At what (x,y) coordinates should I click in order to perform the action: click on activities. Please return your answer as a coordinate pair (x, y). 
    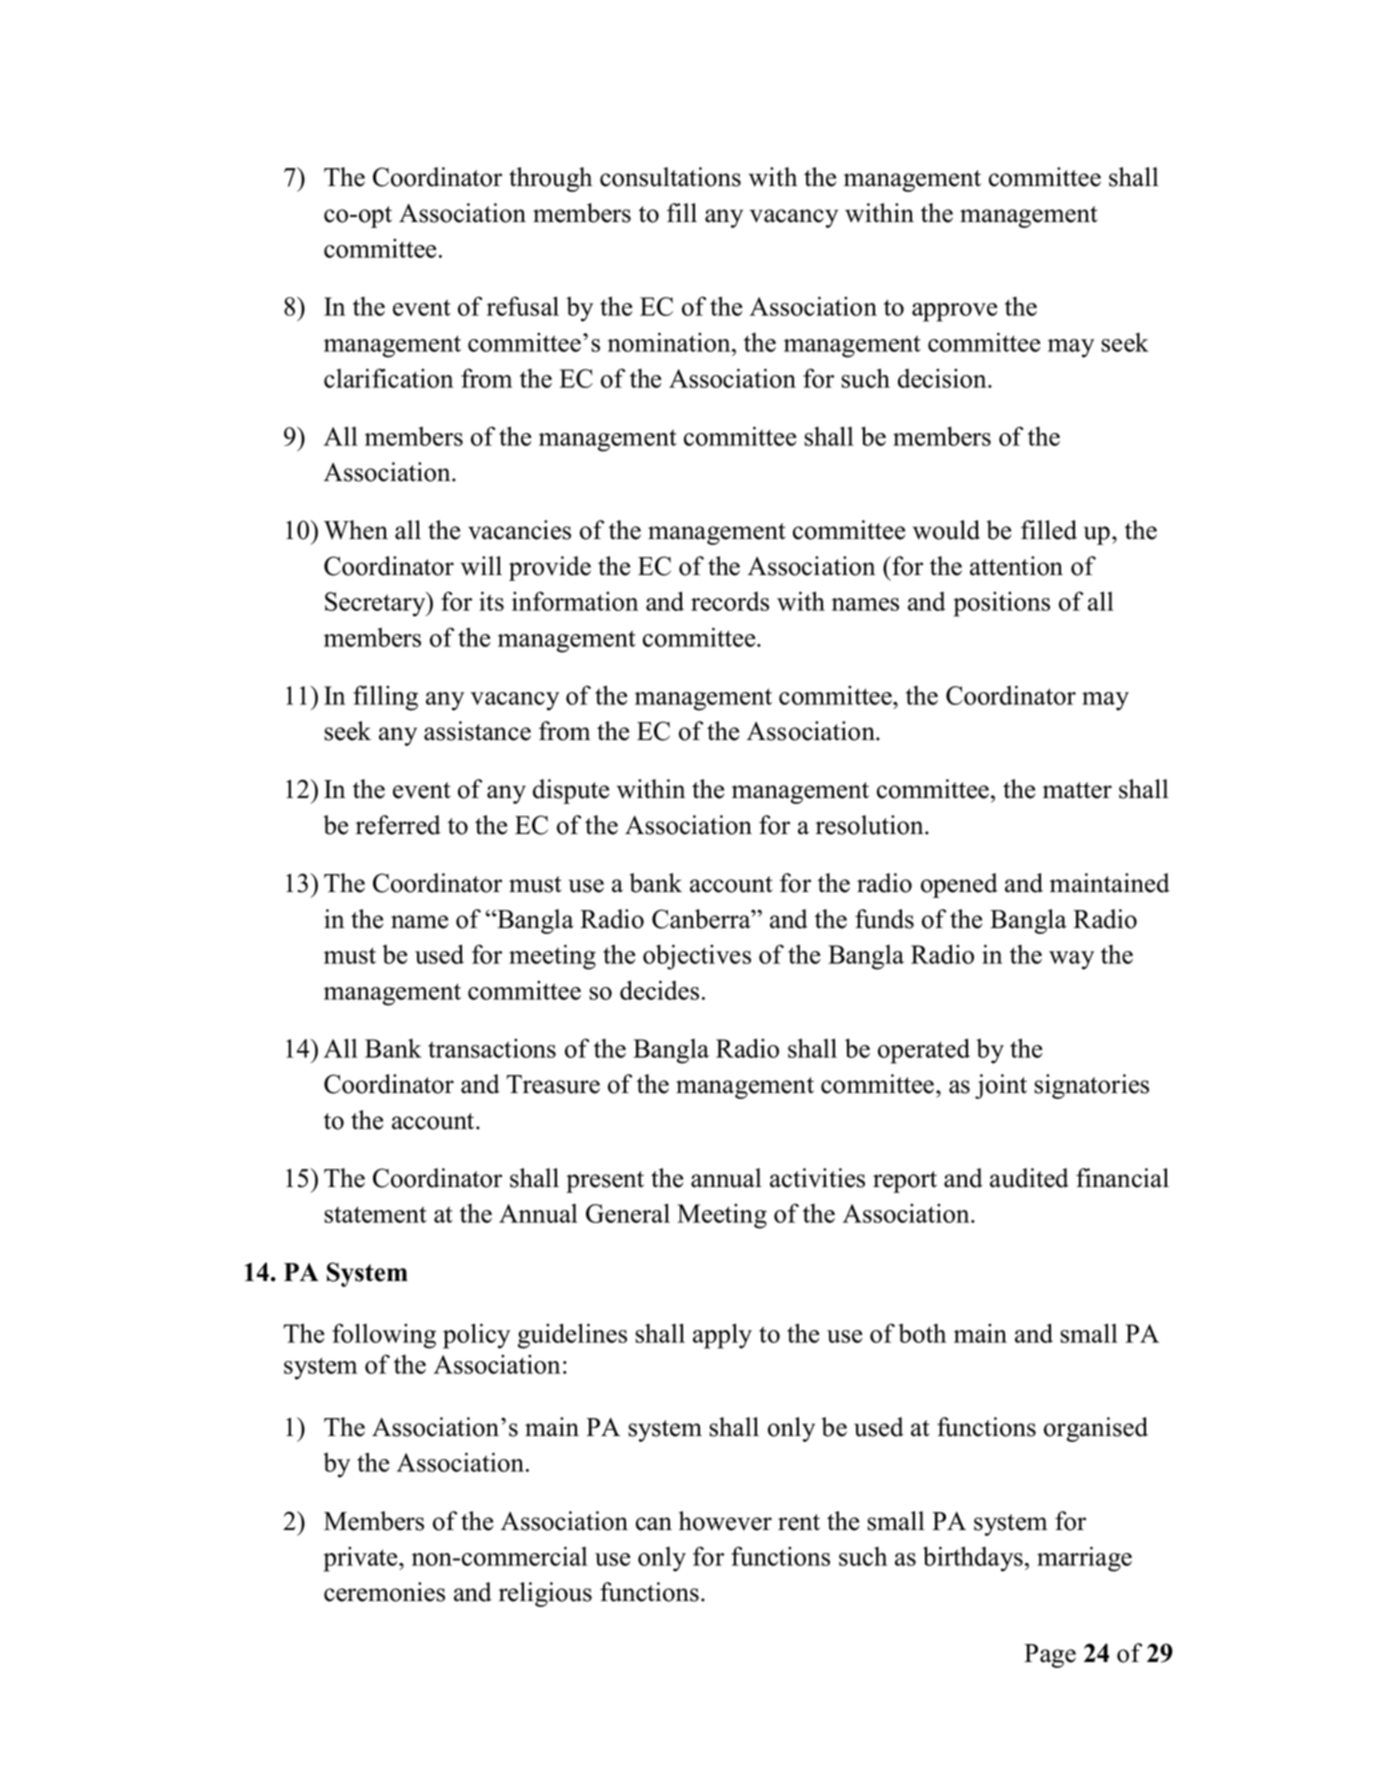
    Looking at the image, I should click on (817, 1178).
